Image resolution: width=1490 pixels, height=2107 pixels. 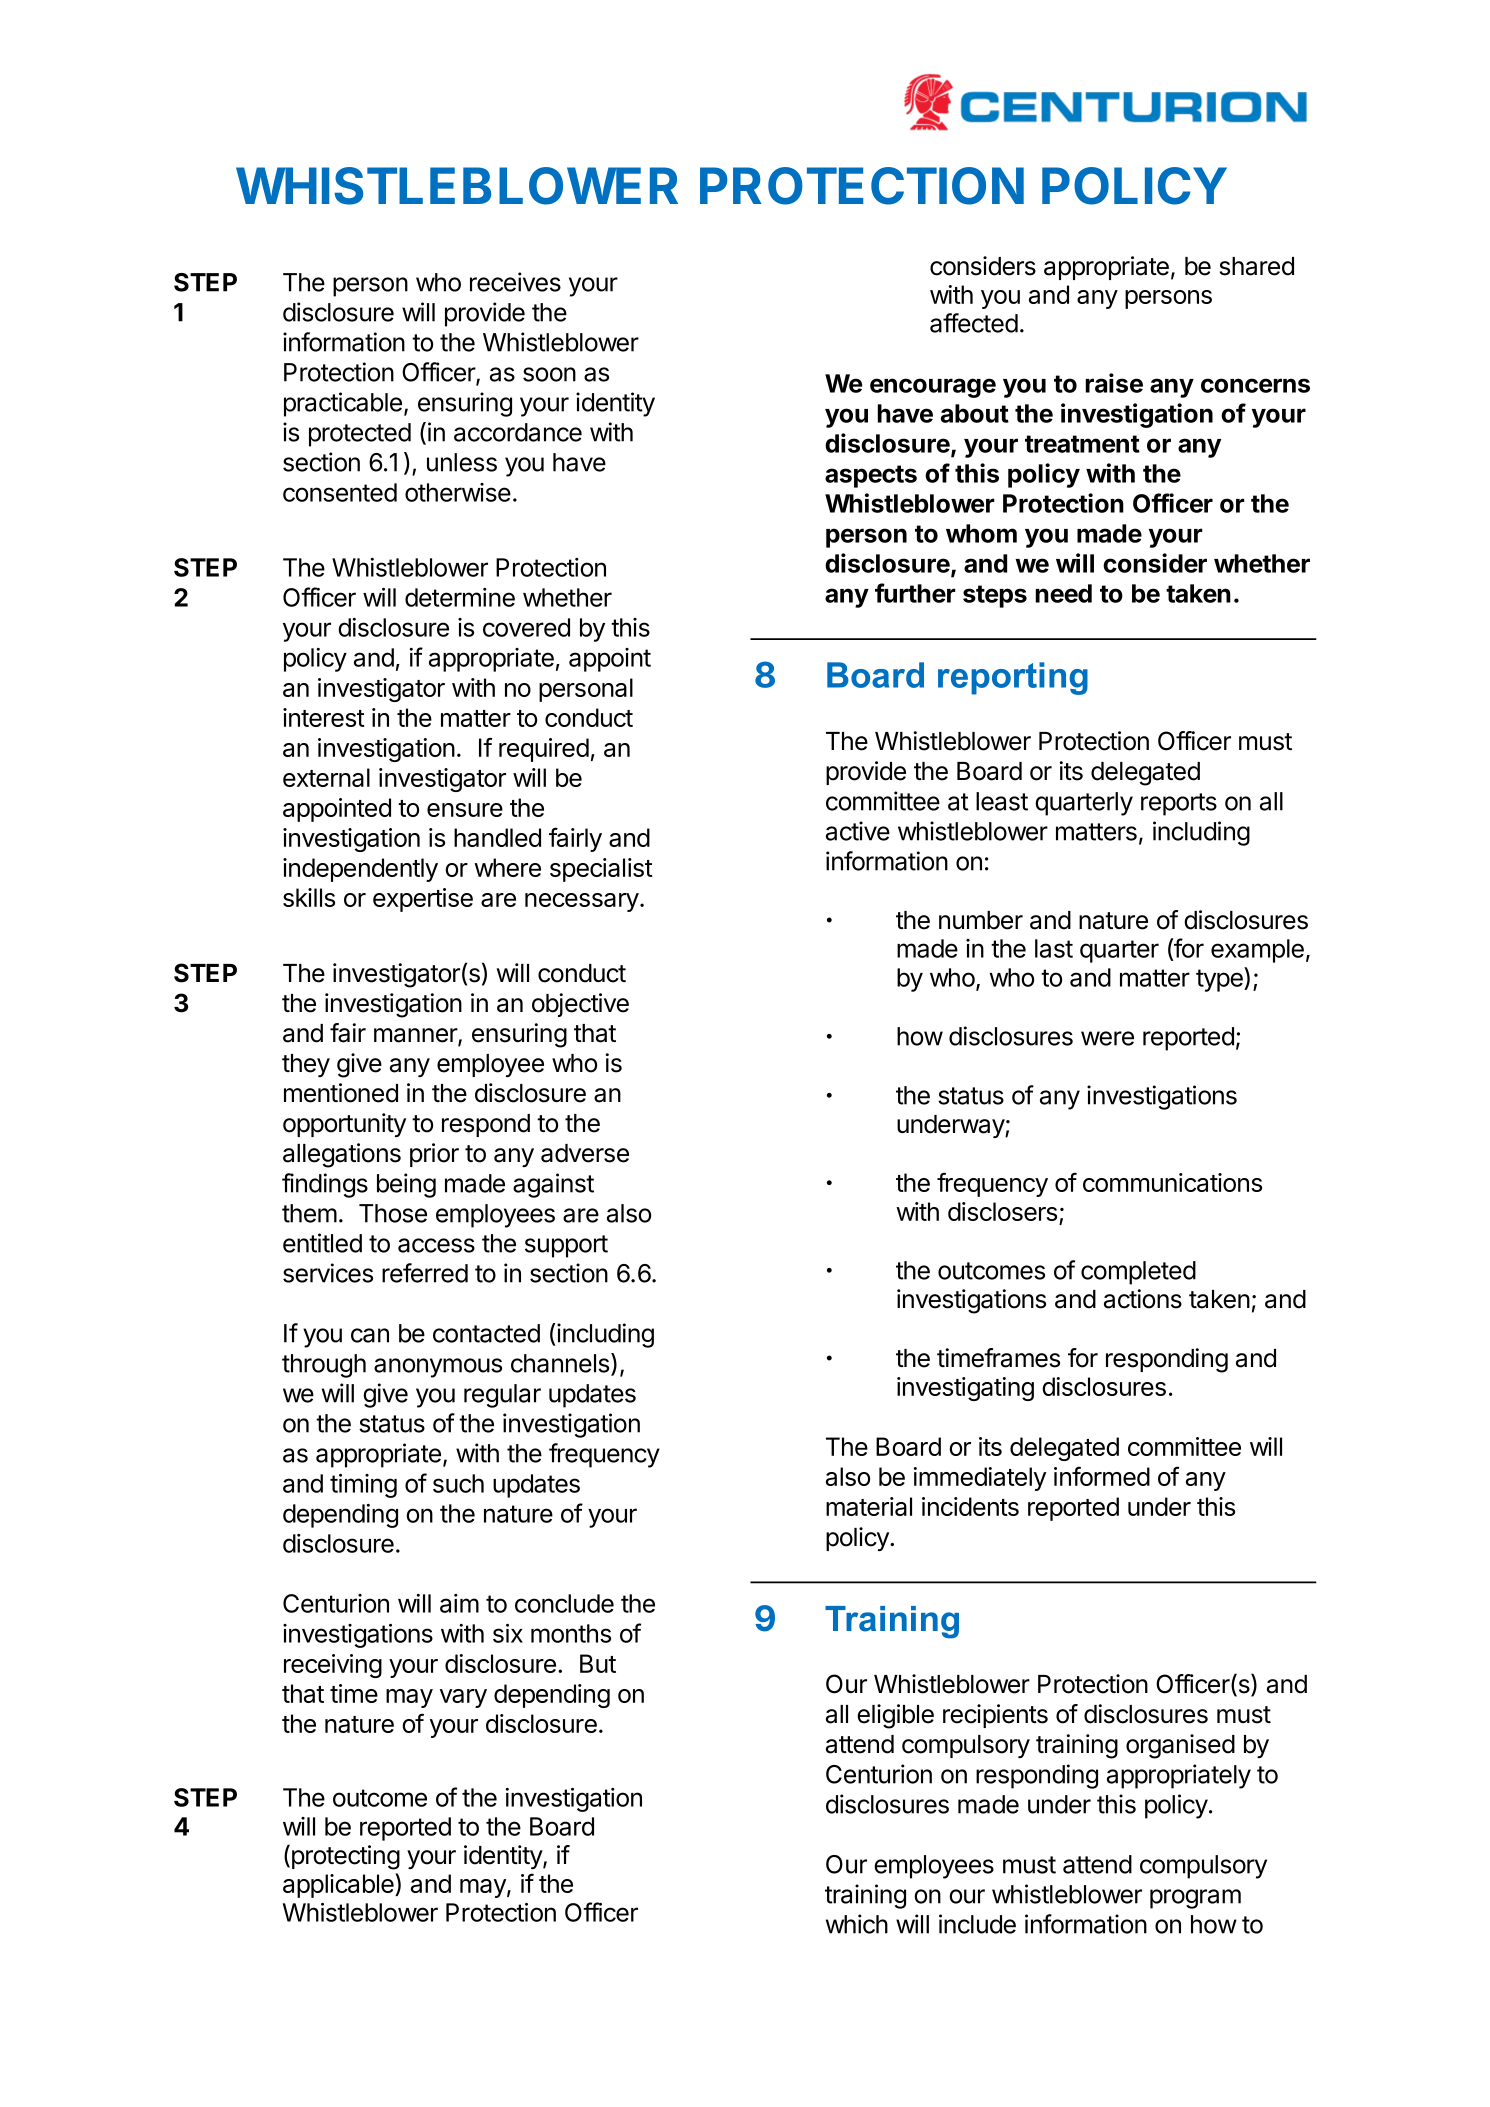 What do you see at coordinates (465, 810) in the screenshot?
I see `ensure` at bounding box center [465, 810].
